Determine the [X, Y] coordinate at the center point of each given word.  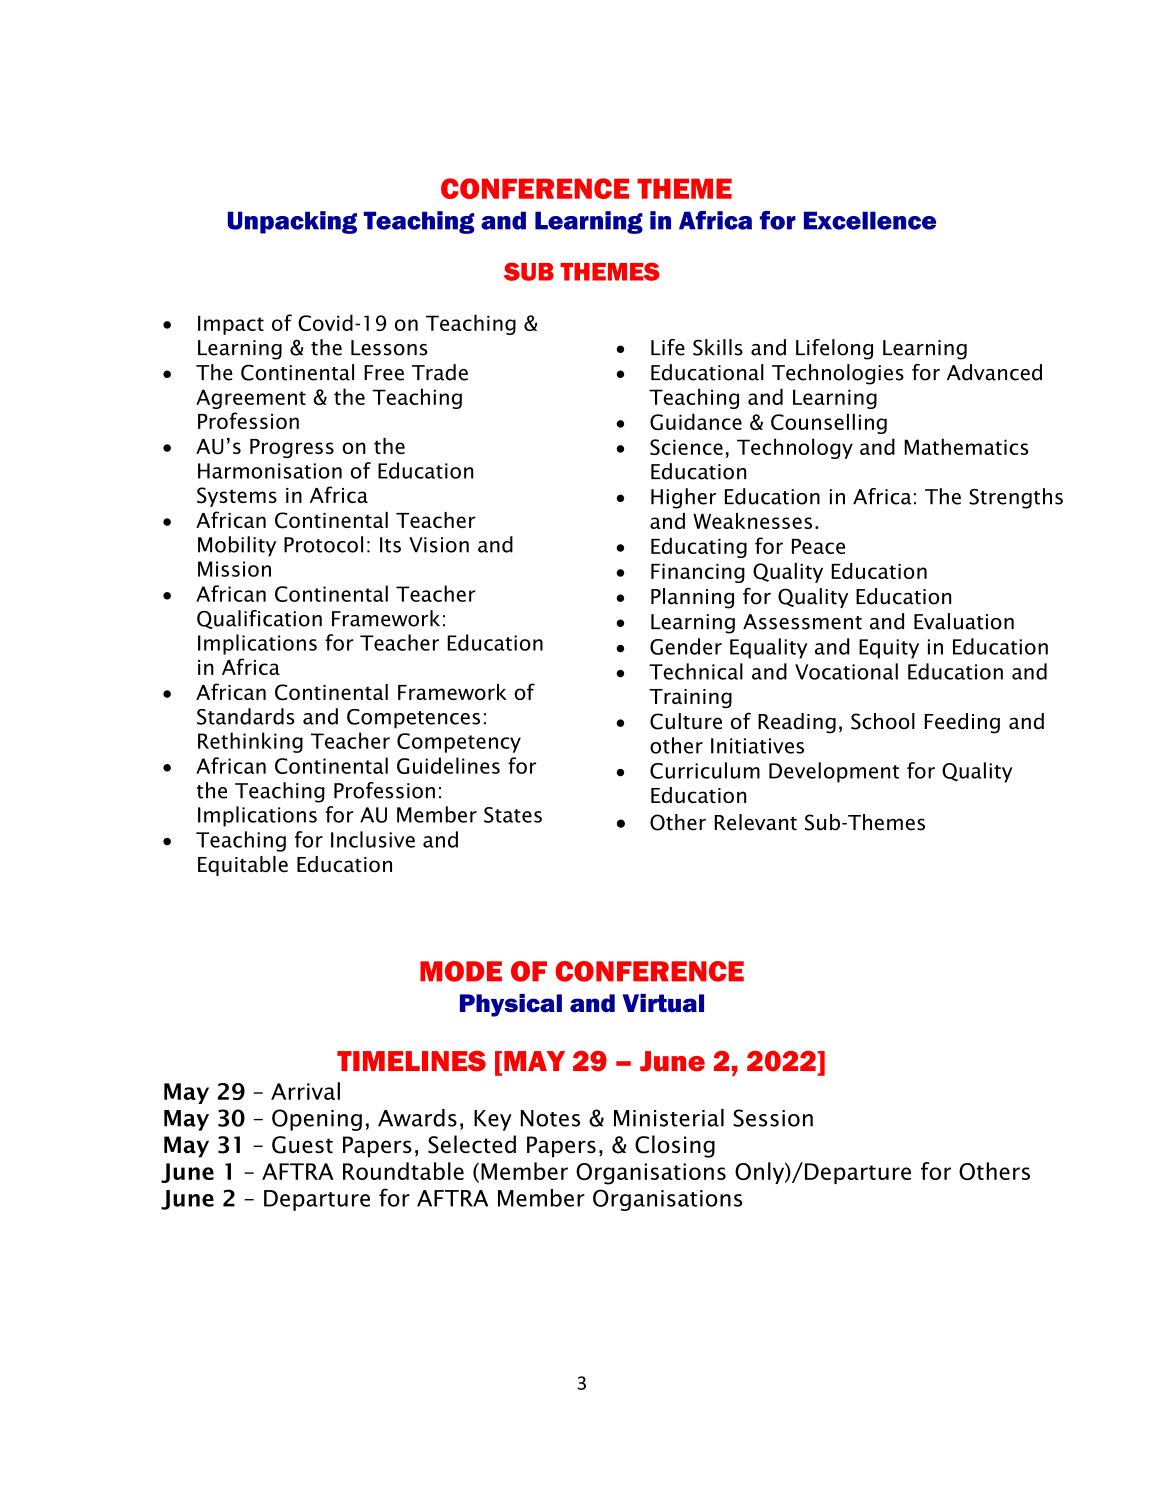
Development [834, 772]
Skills [718, 347]
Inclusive [373, 839]
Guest [302, 1145]
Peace [818, 546]
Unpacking [292, 222]
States [513, 815]
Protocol [323, 544]
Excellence [870, 220]
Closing [675, 1146]
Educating [699, 548]
